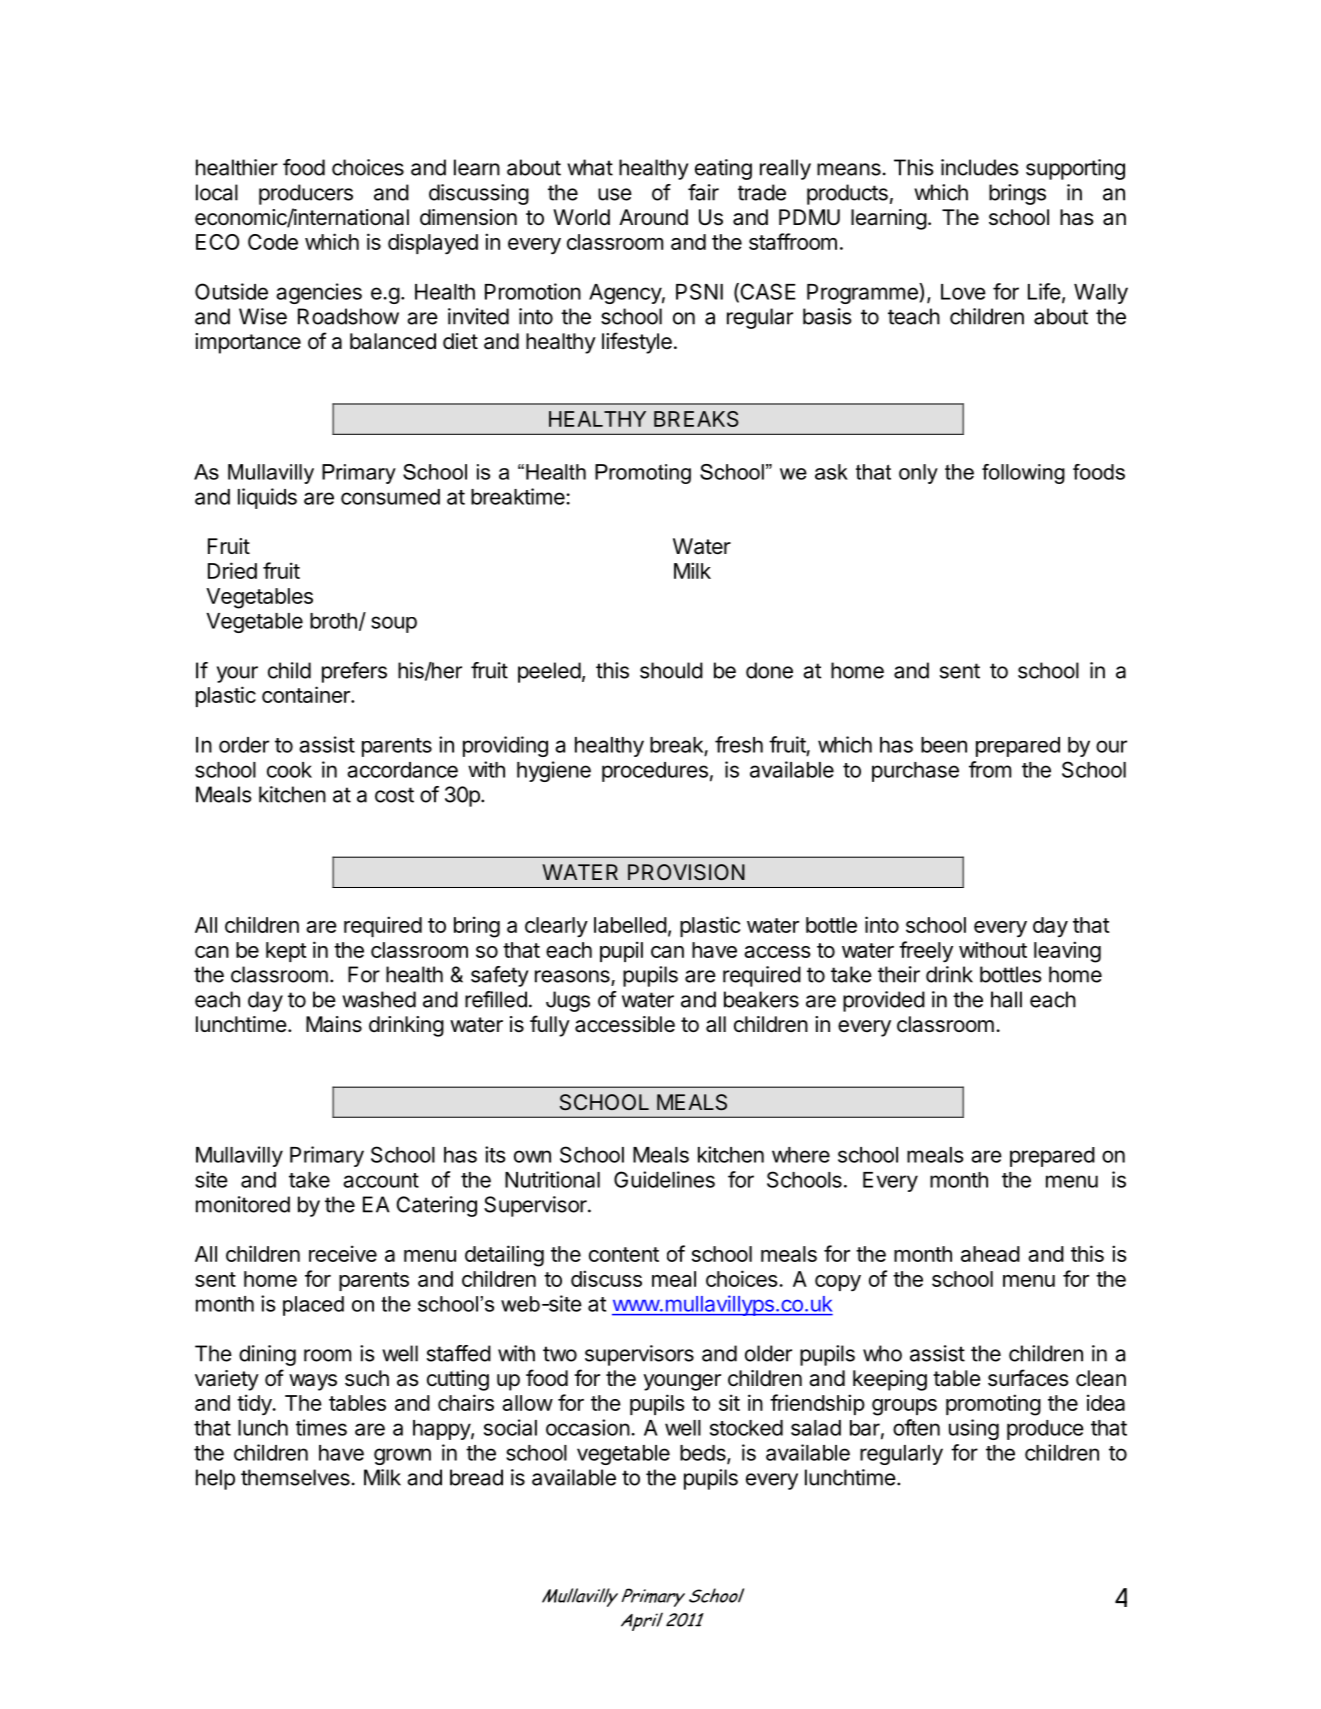  What do you see at coordinates (990, 1254) in the screenshot?
I see `ahead` at bounding box center [990, 1254].
